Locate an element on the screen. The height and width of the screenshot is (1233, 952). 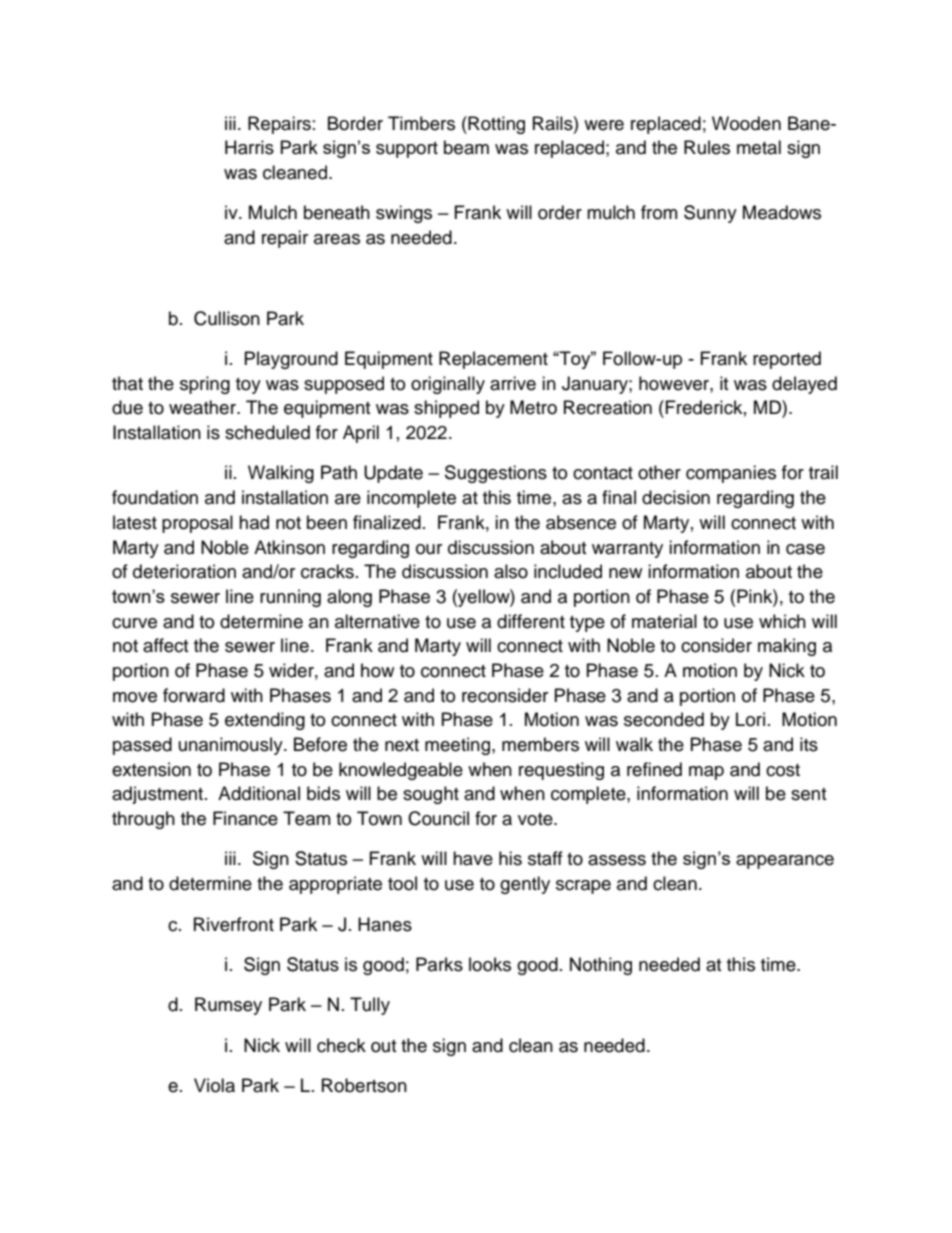
beneath is located at coordinates (337, 212).
